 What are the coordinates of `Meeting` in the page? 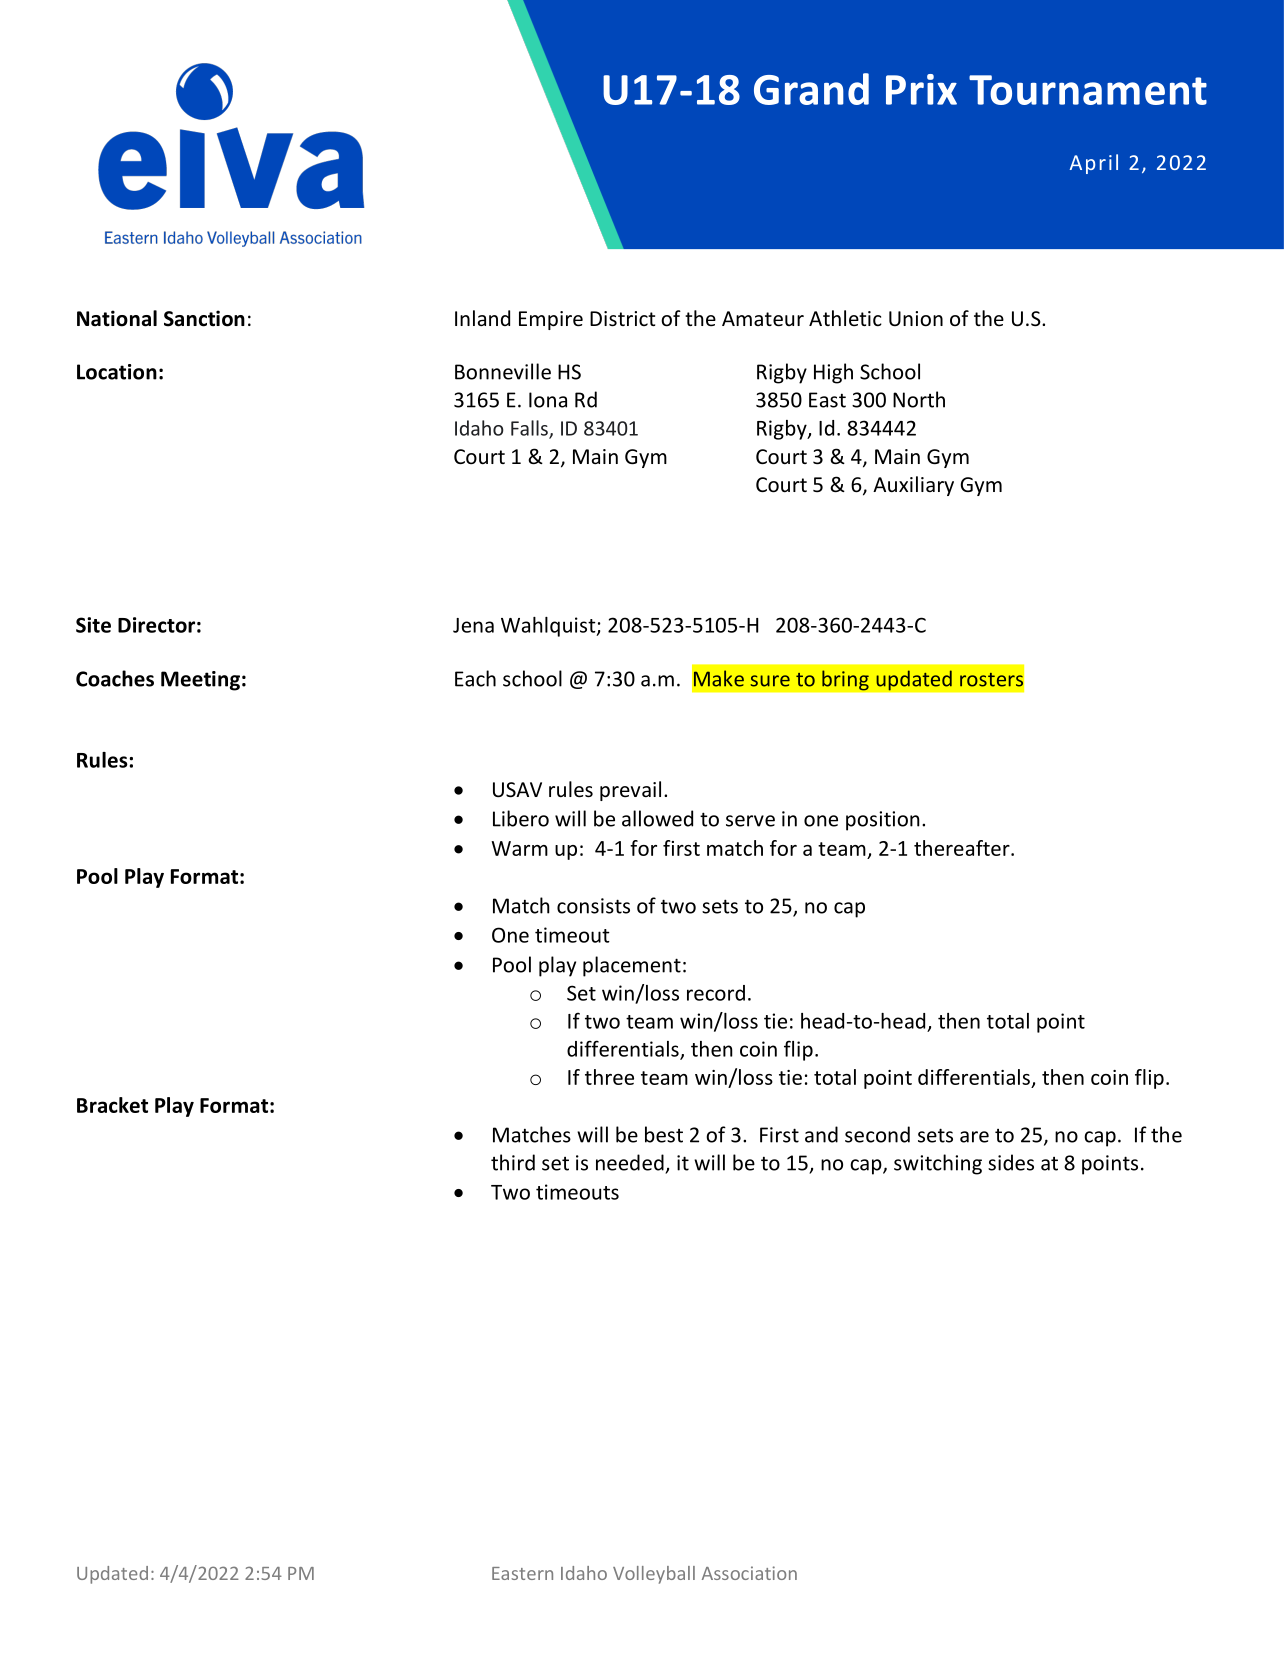 It's located at (200, 681).
